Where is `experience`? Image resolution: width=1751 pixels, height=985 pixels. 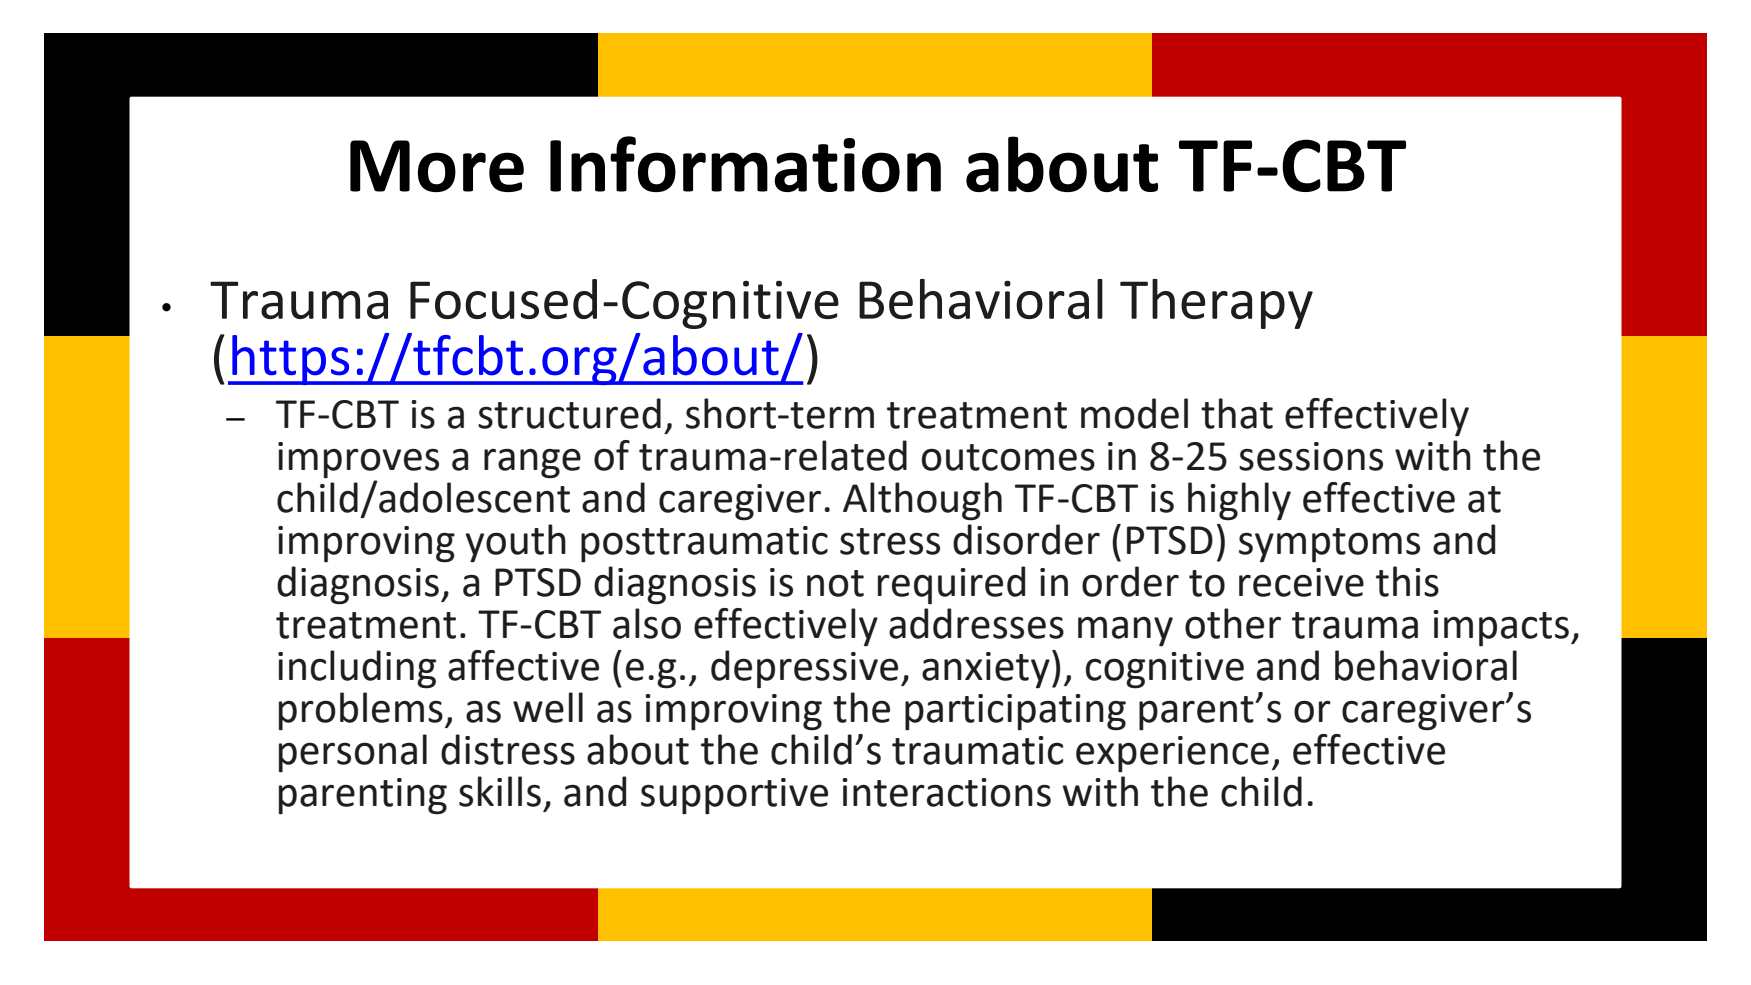
experience is located at coordinates (1172, 754).
